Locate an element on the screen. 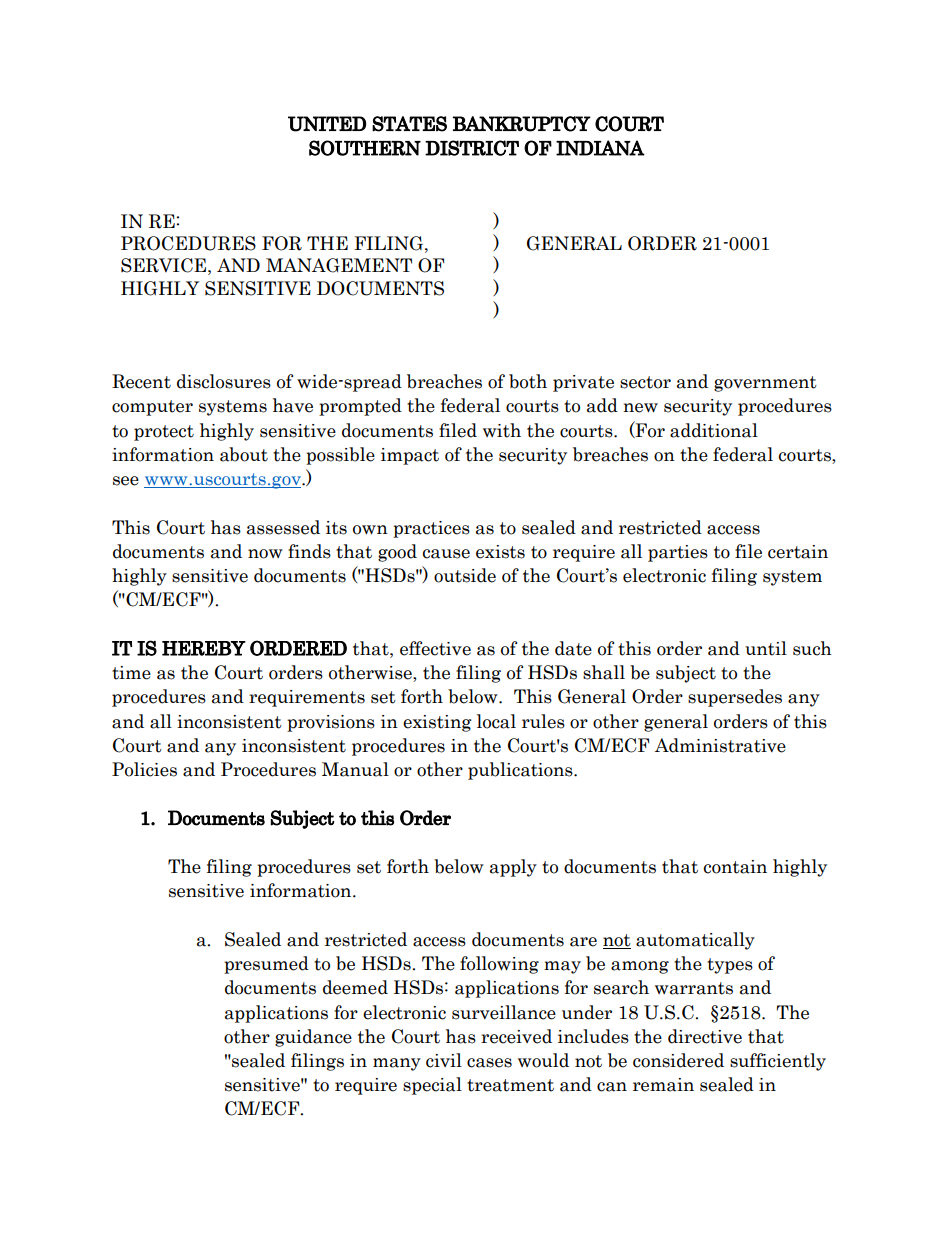 This screenshot has width=952, height=1233. until is located at coordinates (766, 648).
